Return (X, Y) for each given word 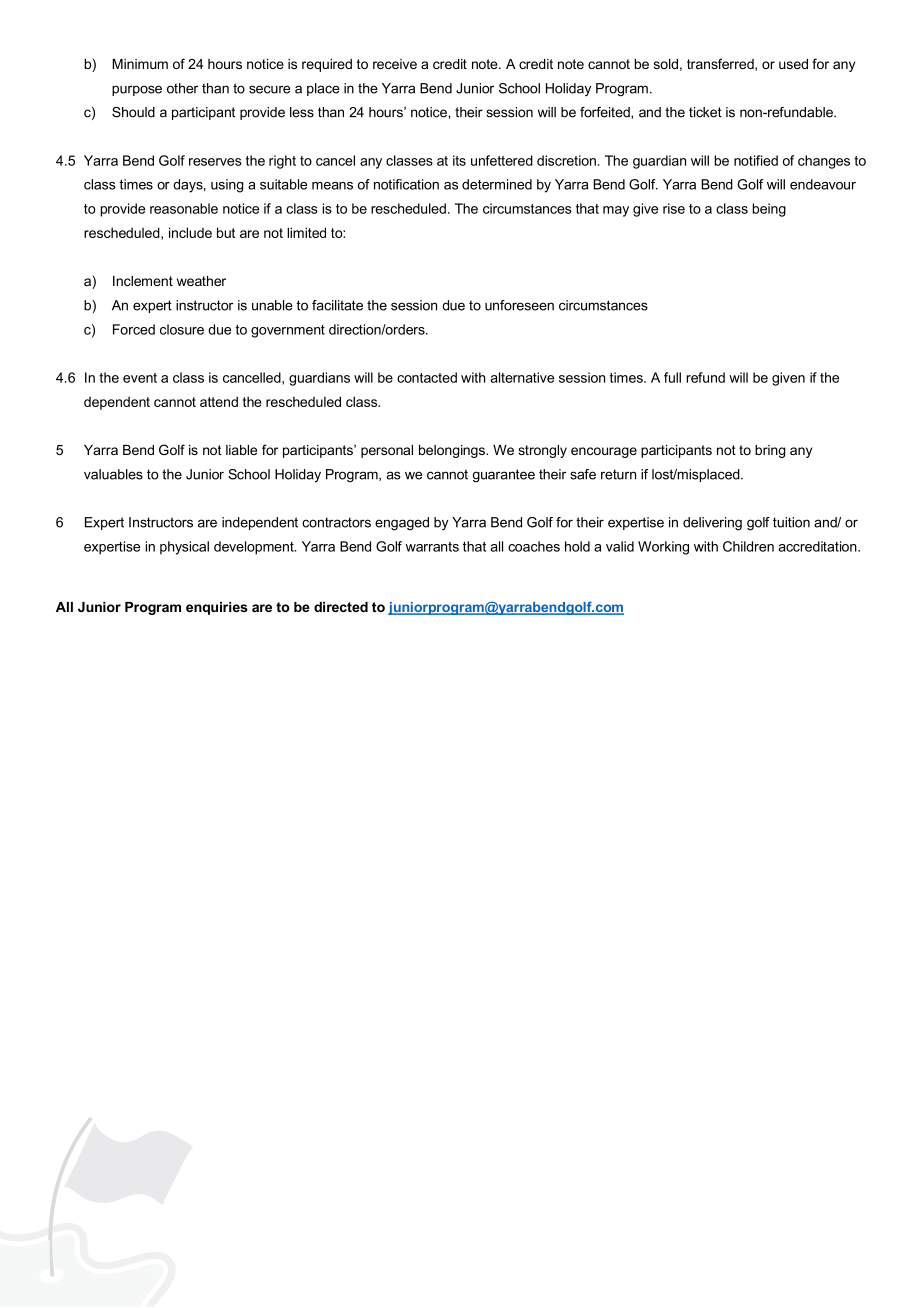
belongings (453, 451)
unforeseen (519, 305)
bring (770, 451)
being (769, 210)
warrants (432, 547)
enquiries (217, 608)
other (182, 88)
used (793, 64)
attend (219, 401)
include (190, 232)
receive (395, 64)
